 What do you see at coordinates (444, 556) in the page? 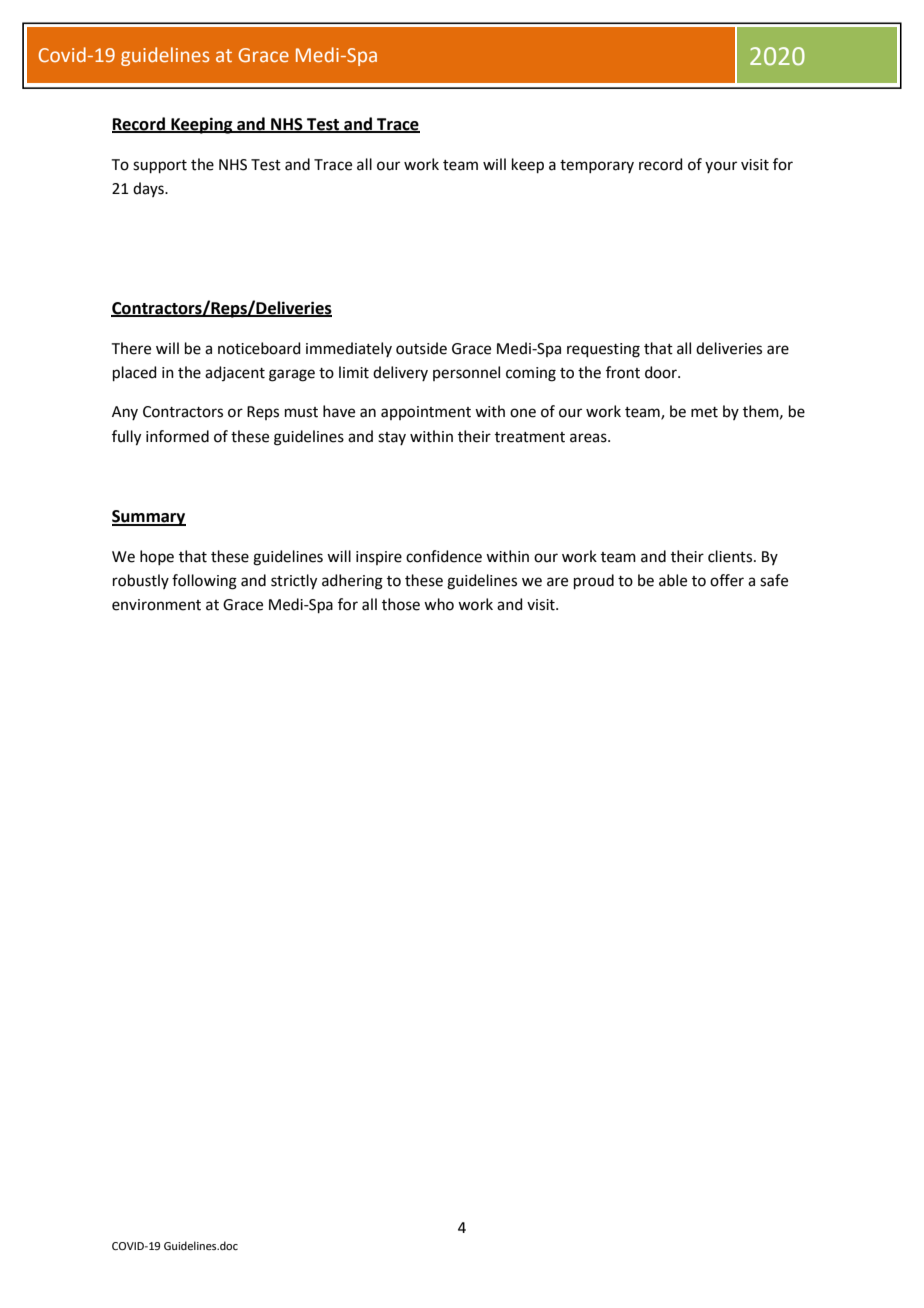
I see `confidence` at bounding box center [444, 556].
